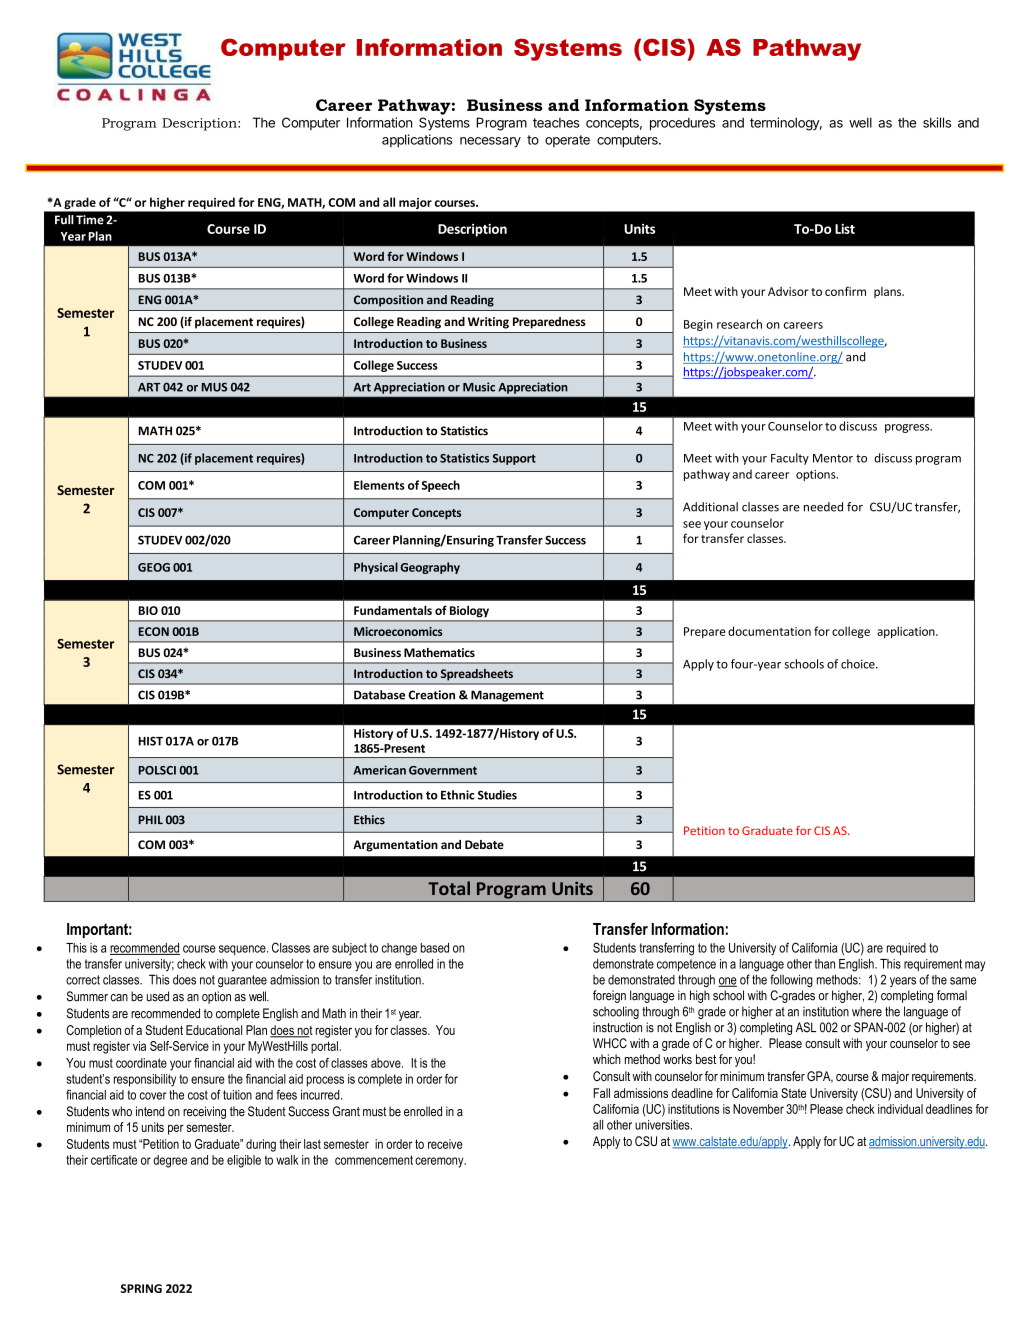  Describe the element at coordinates (477, 674) in the document. I see `Spreadsheets` at that location.
